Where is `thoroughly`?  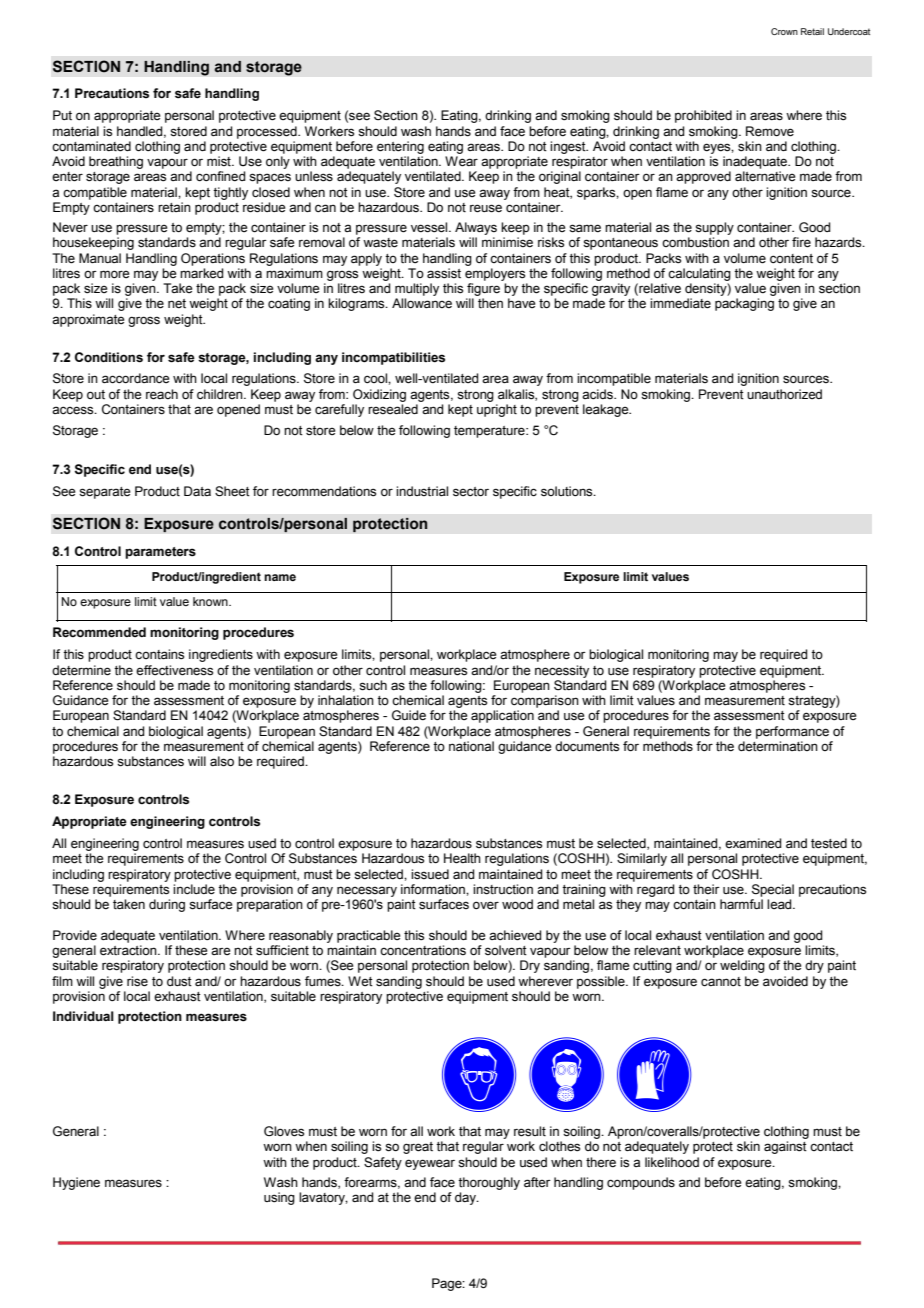
thoroughly is located at coordinates (489, 1183).
